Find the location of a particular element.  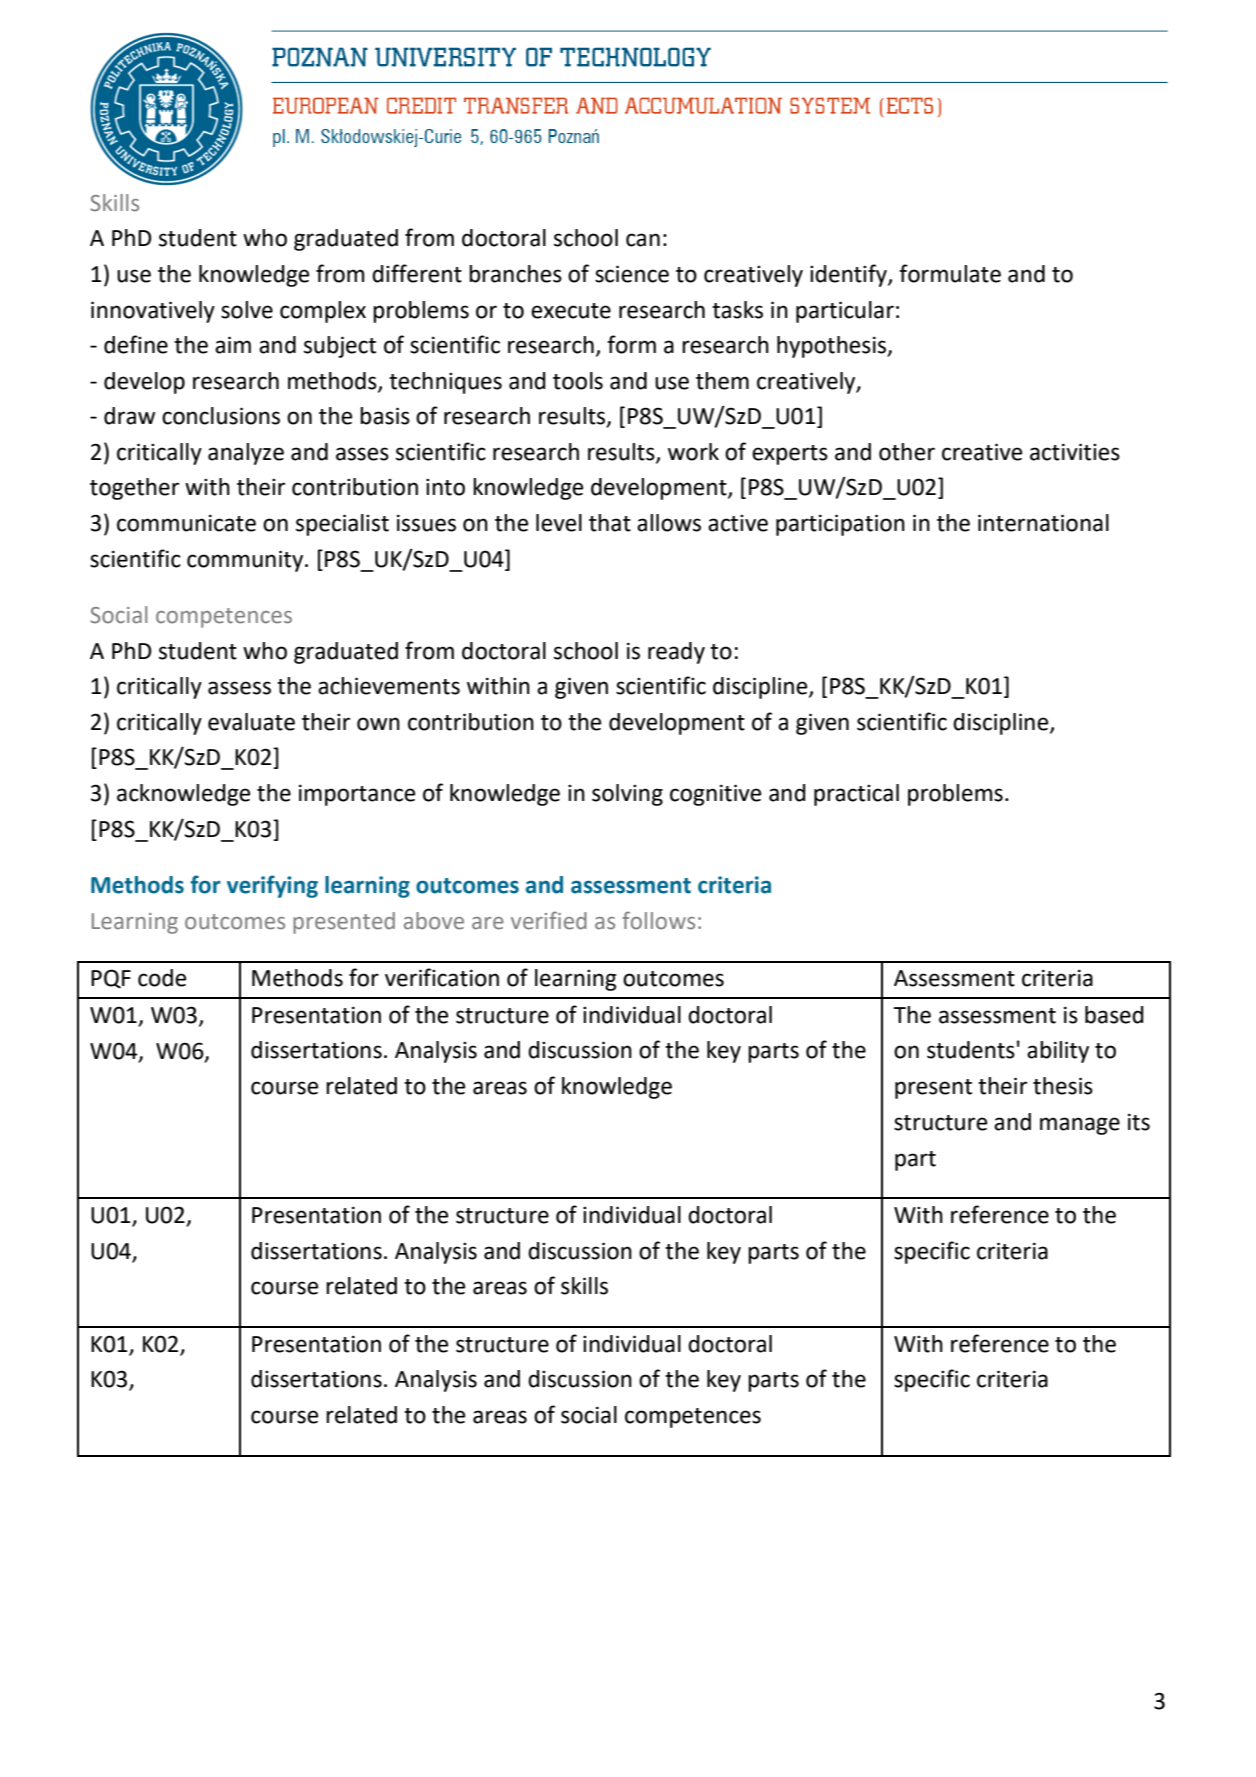

science is located at coordinates (632, 274).
